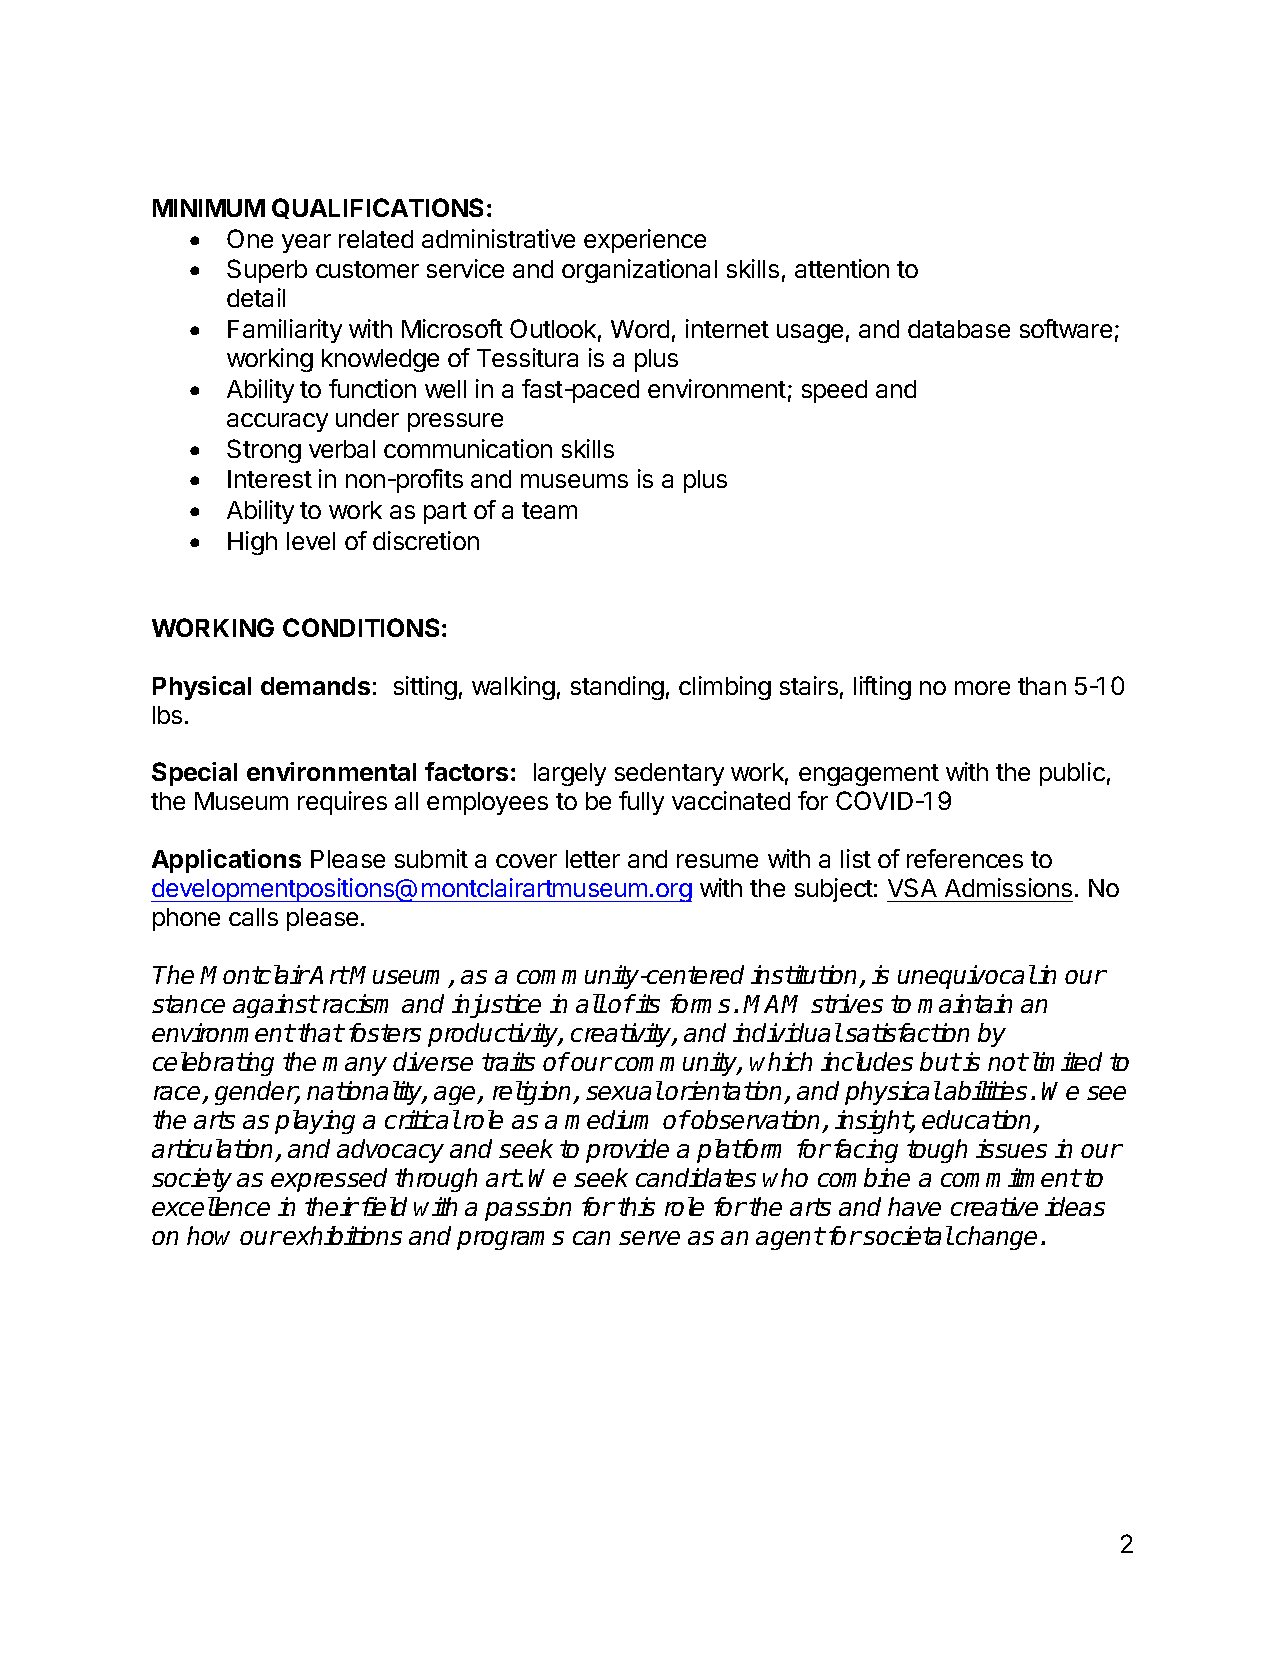 The image size is (1285, 1663). What do you see at coordinates (982, 688) in the document?
I see `more` at bounding box center [982, 688].
